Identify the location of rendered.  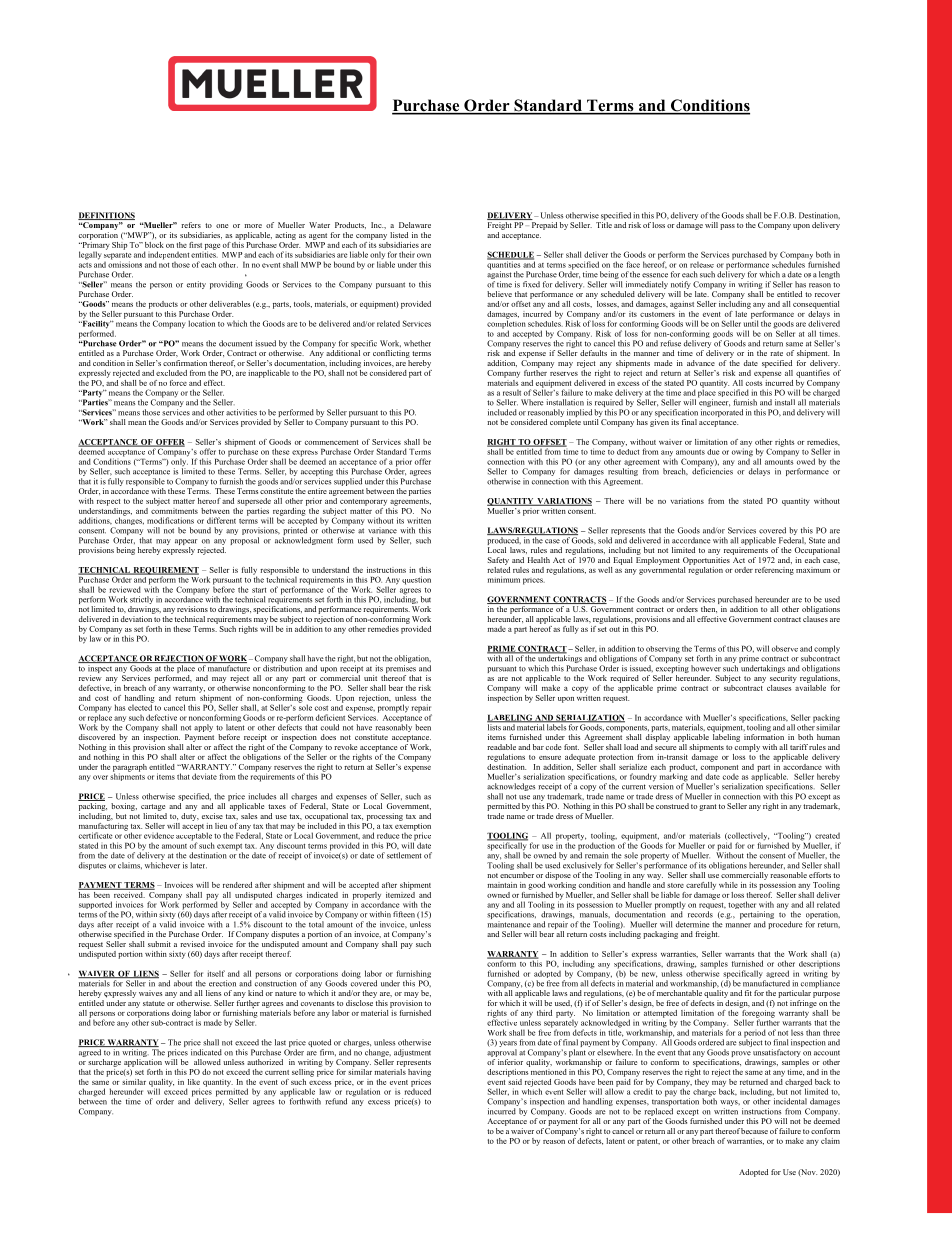
(237, 885).
